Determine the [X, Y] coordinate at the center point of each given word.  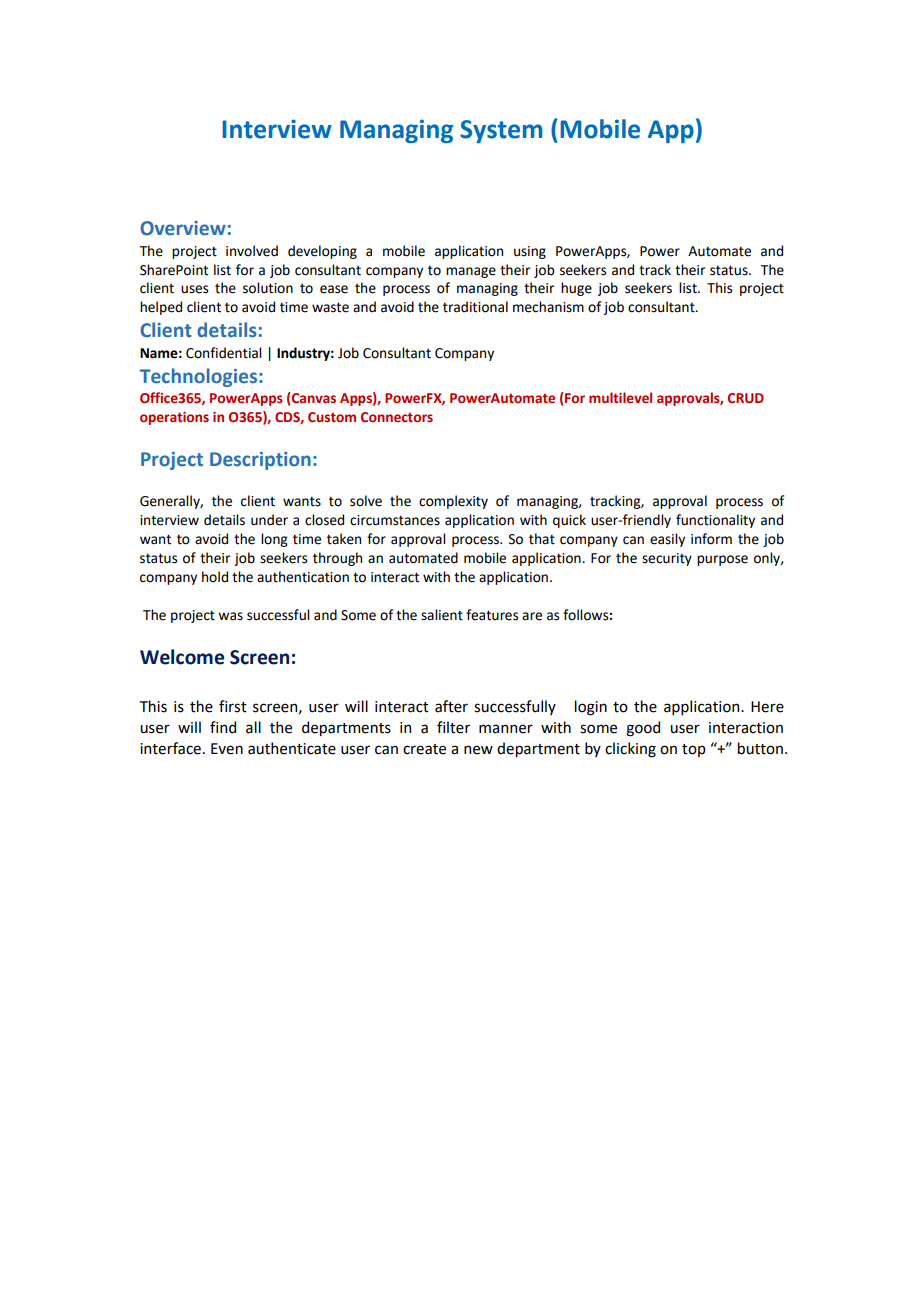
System [501, 131]
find [223, 727]
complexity [453, 502]
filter [453, 727]
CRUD [746, 398]
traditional [475, 307]
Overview [183, 228]
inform [711, 539]
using [530, 252]
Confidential [224, 353]
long [274, 540]
